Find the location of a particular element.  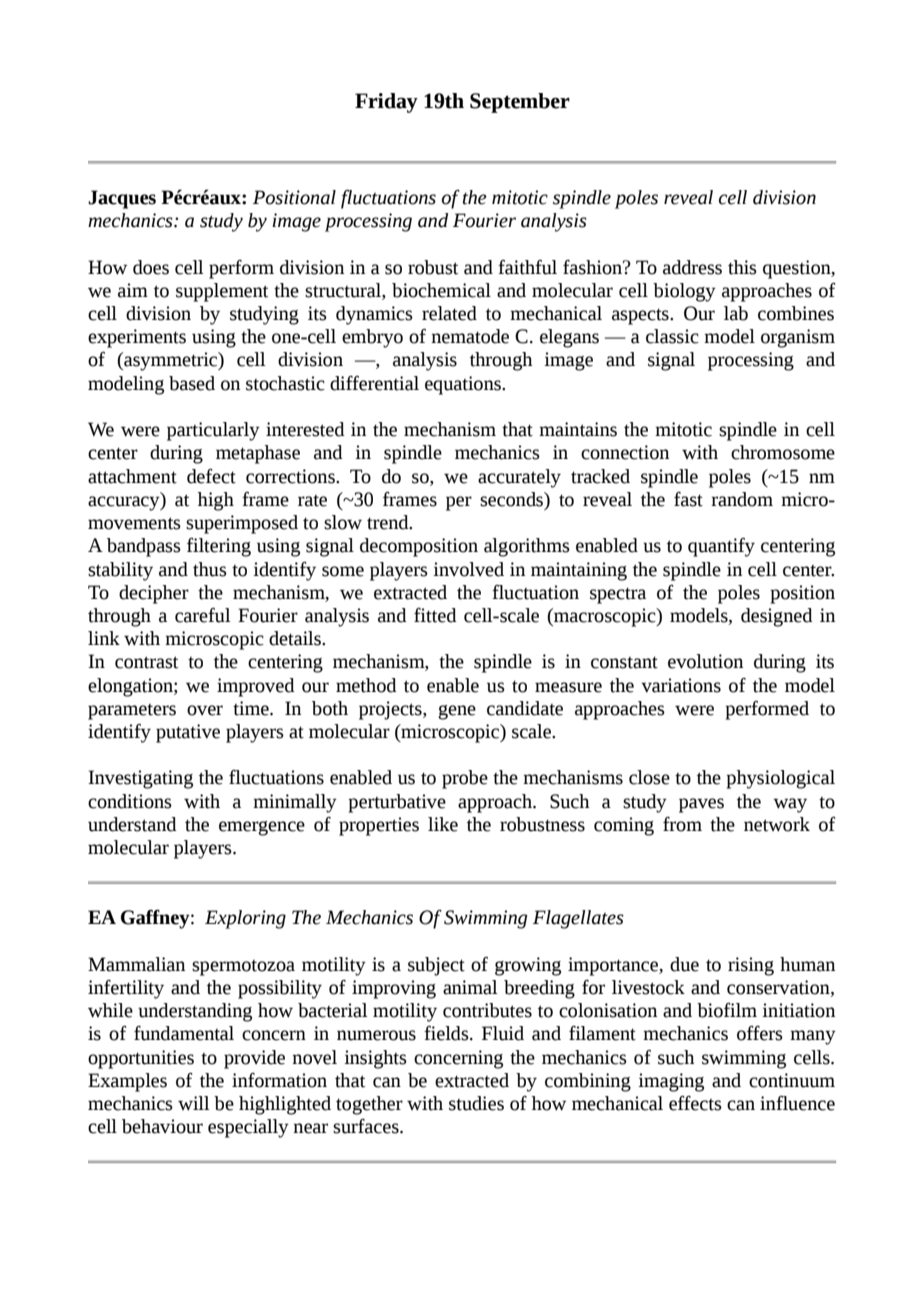

Jacques is located at coordinates (122, 199).
